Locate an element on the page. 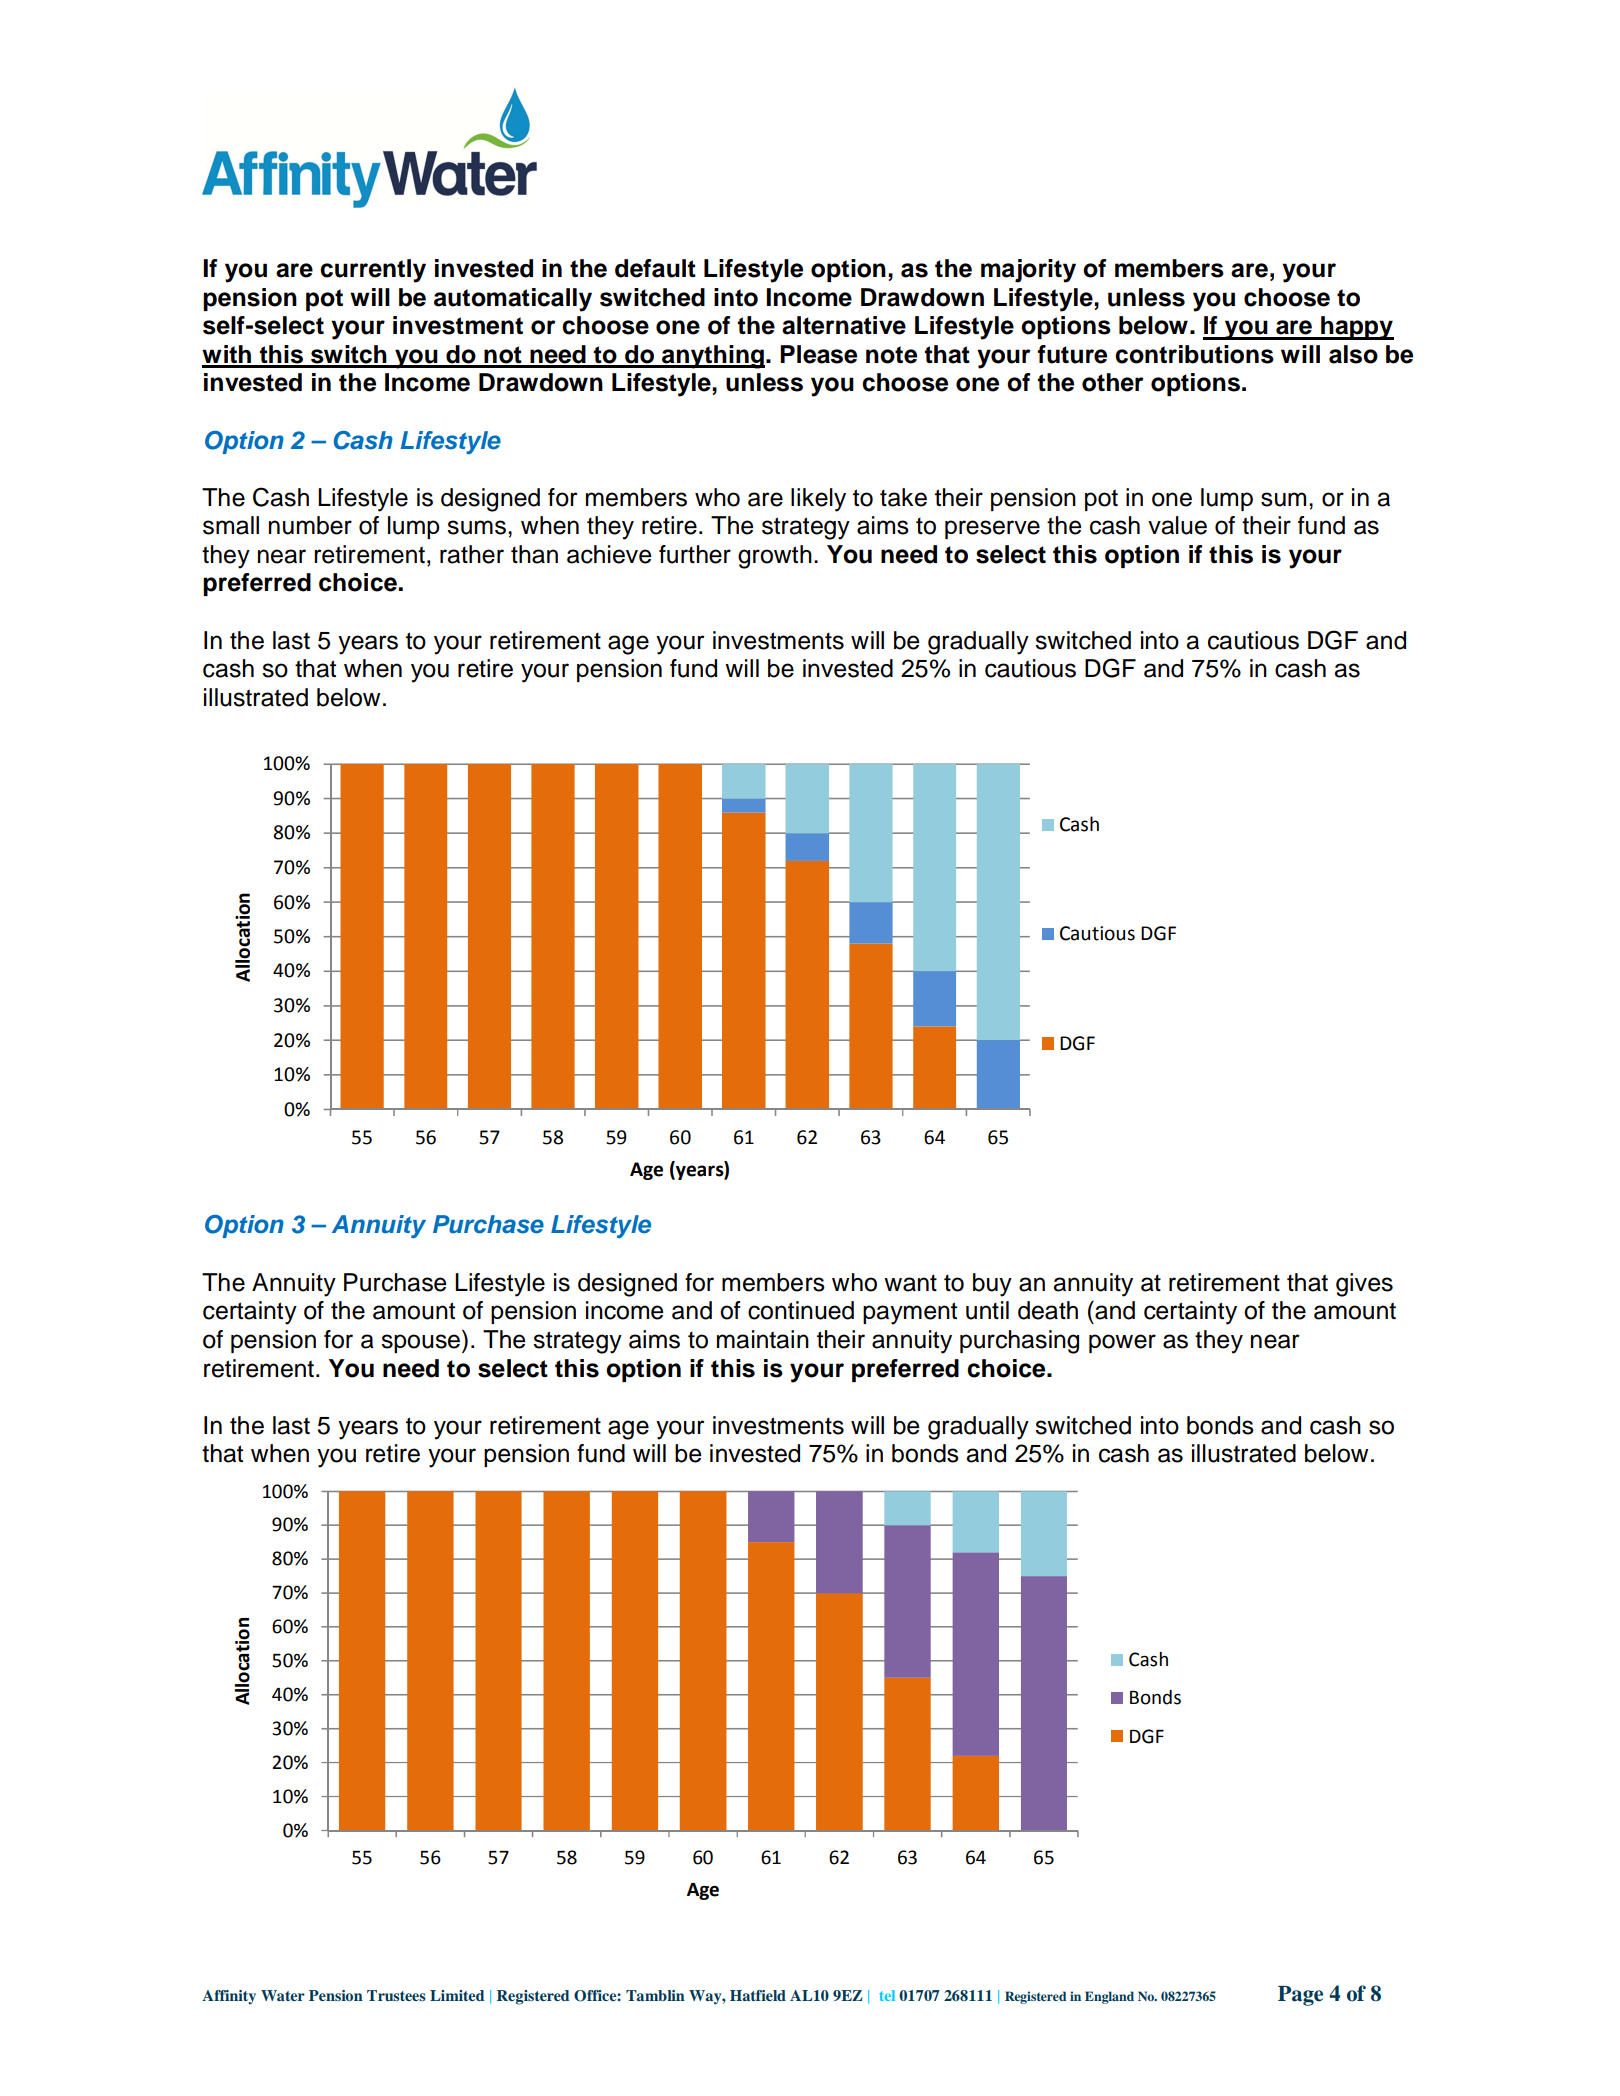  Hatfield is located at coordinates (758, 1995).
